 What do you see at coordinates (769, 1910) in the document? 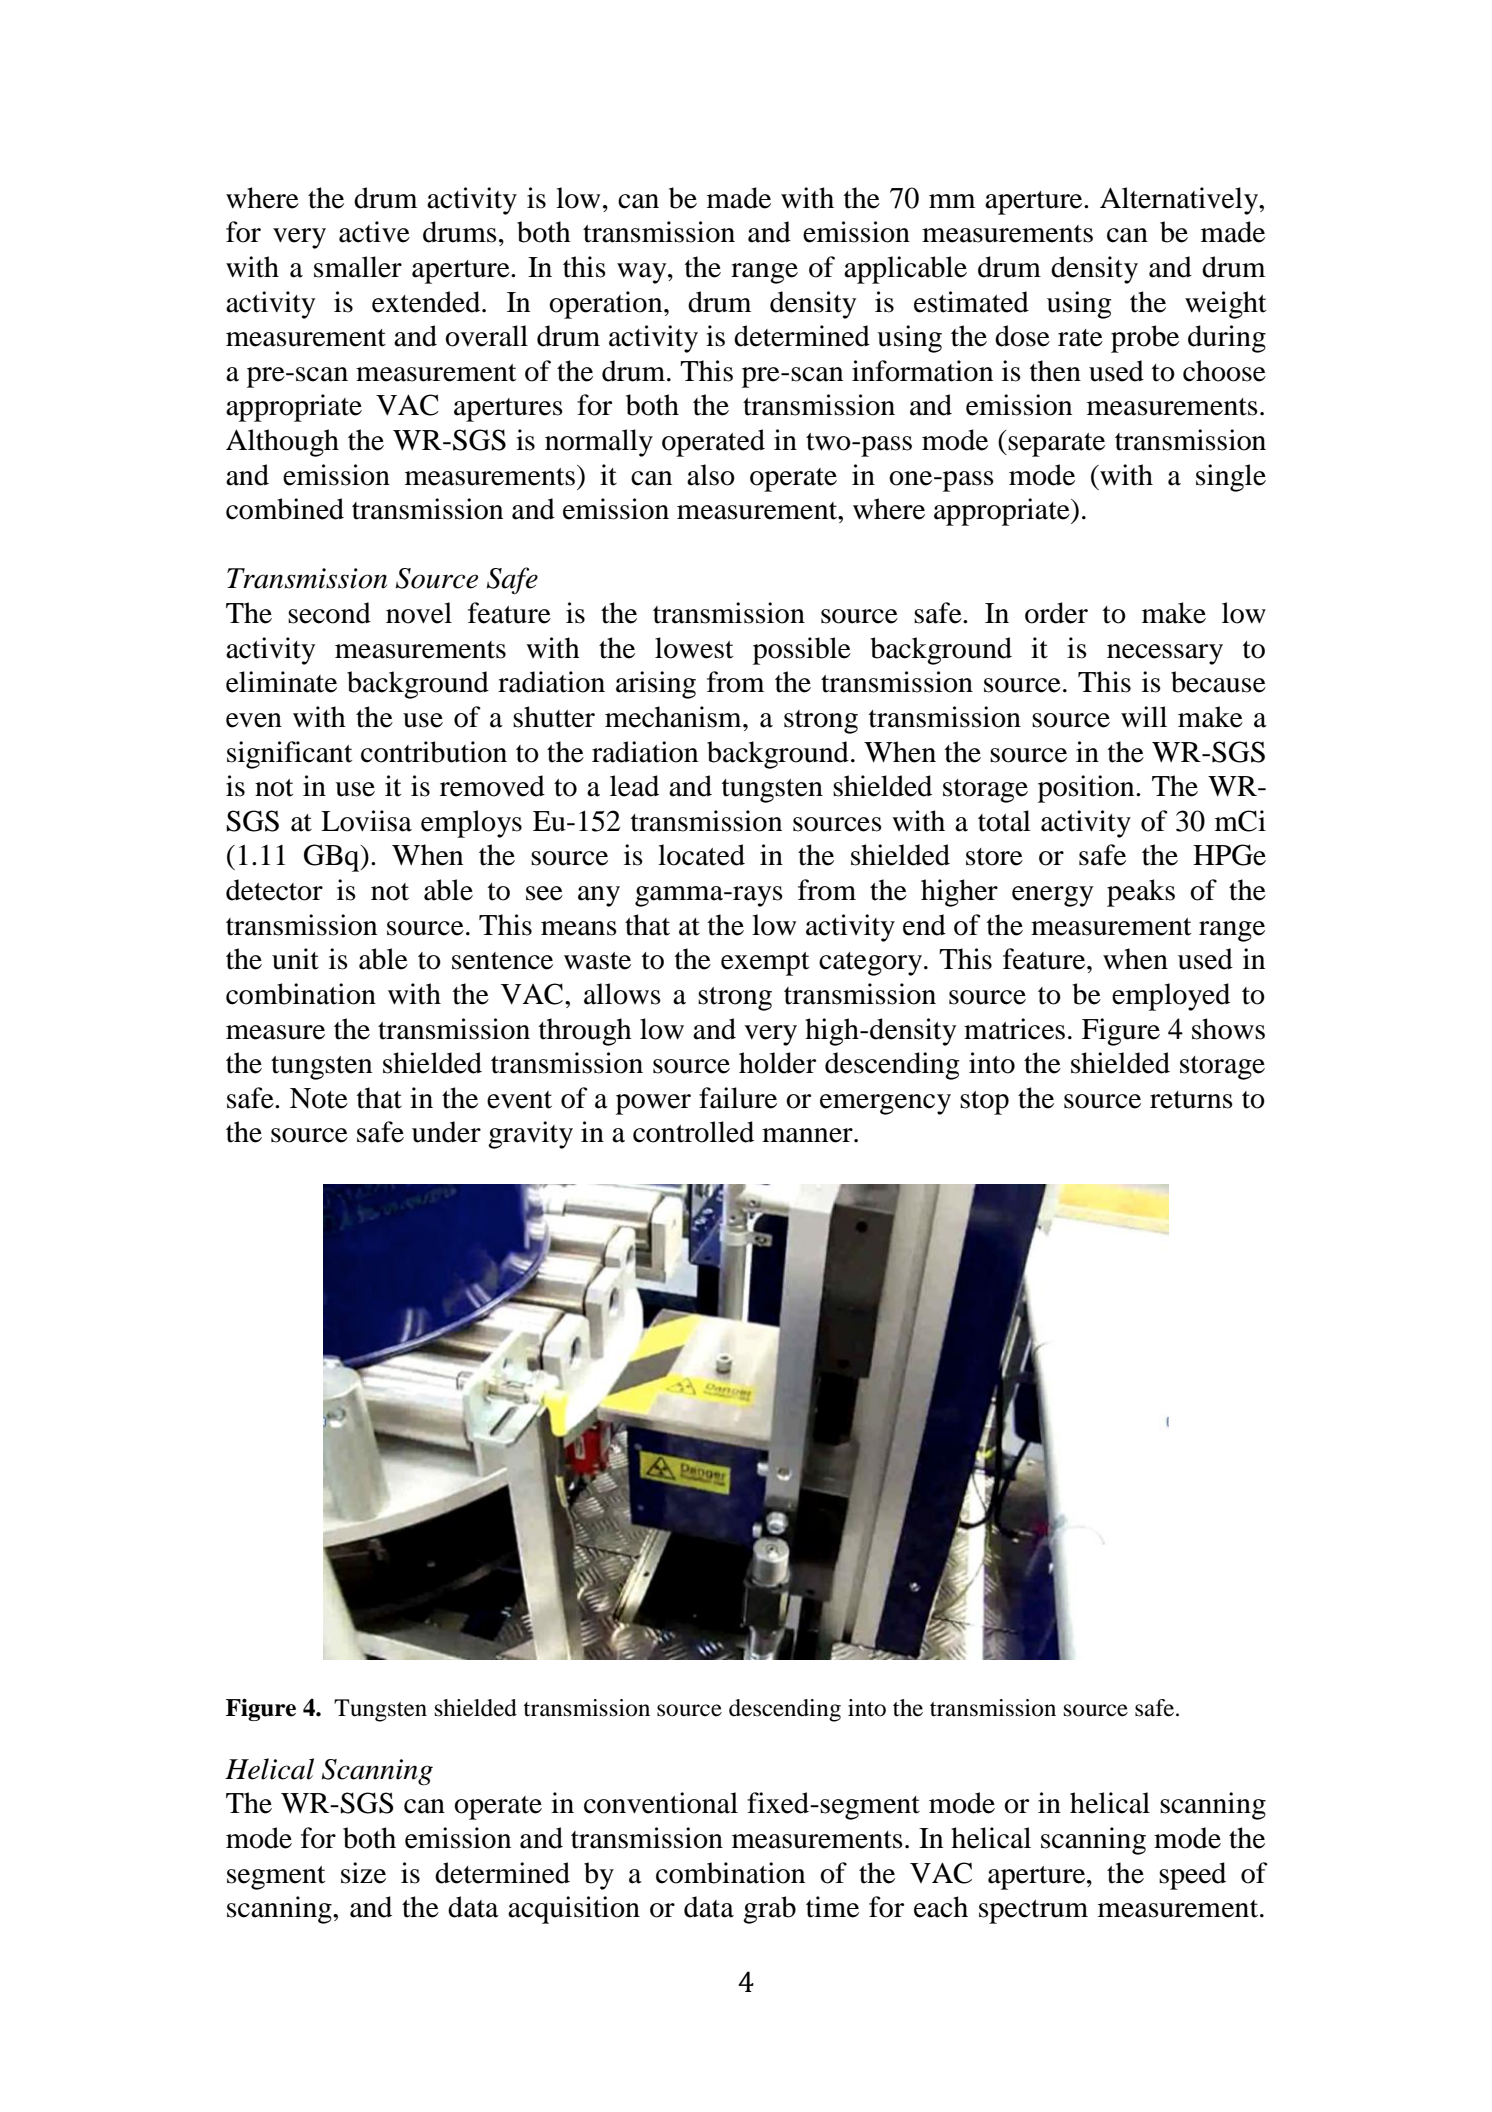
I see `grab` at bounding box center [769, 1910].
